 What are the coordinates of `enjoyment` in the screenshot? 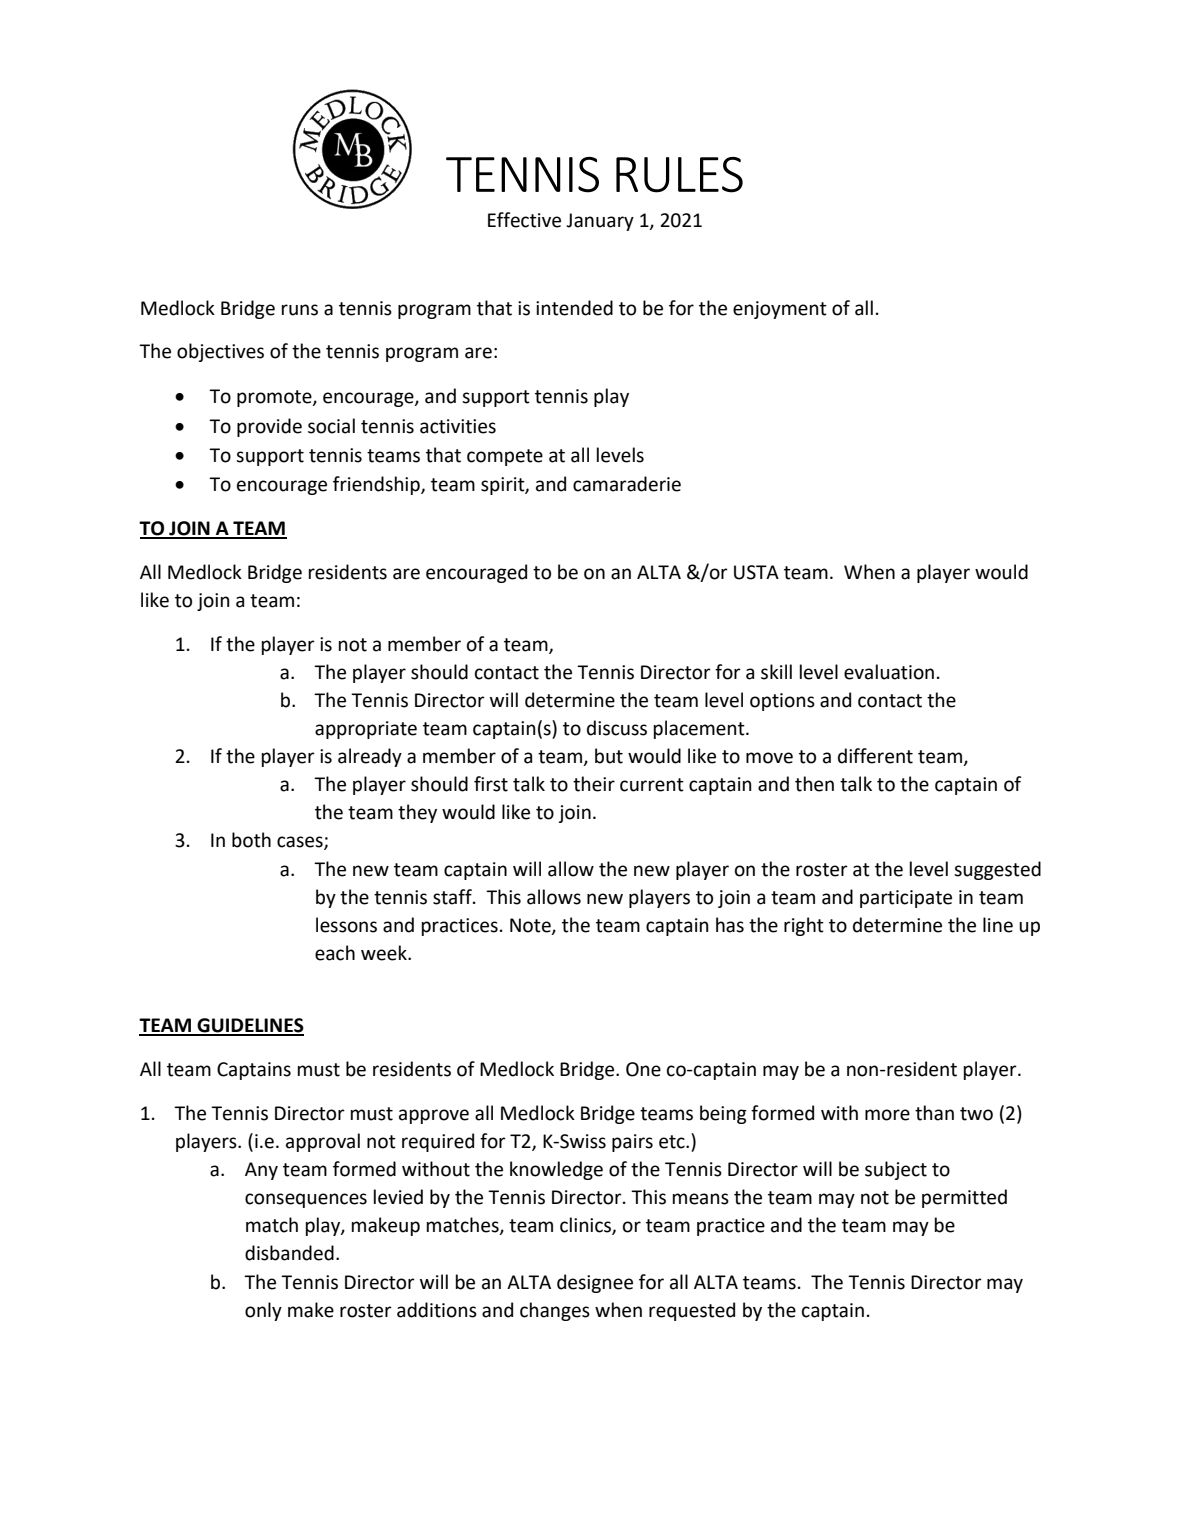 It's located at (780, 310).
